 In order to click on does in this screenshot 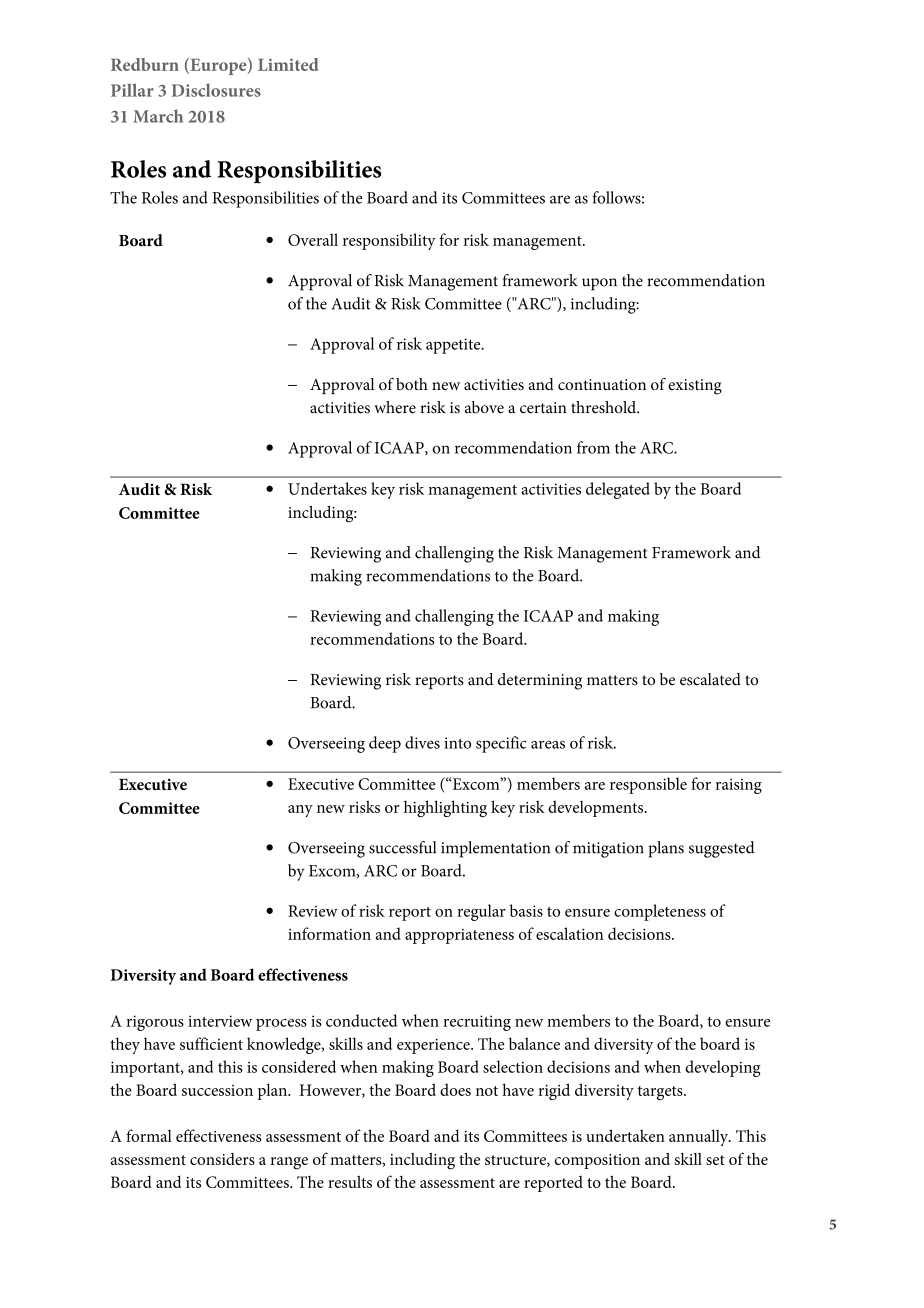, I will do `click(455, 1089)`.
